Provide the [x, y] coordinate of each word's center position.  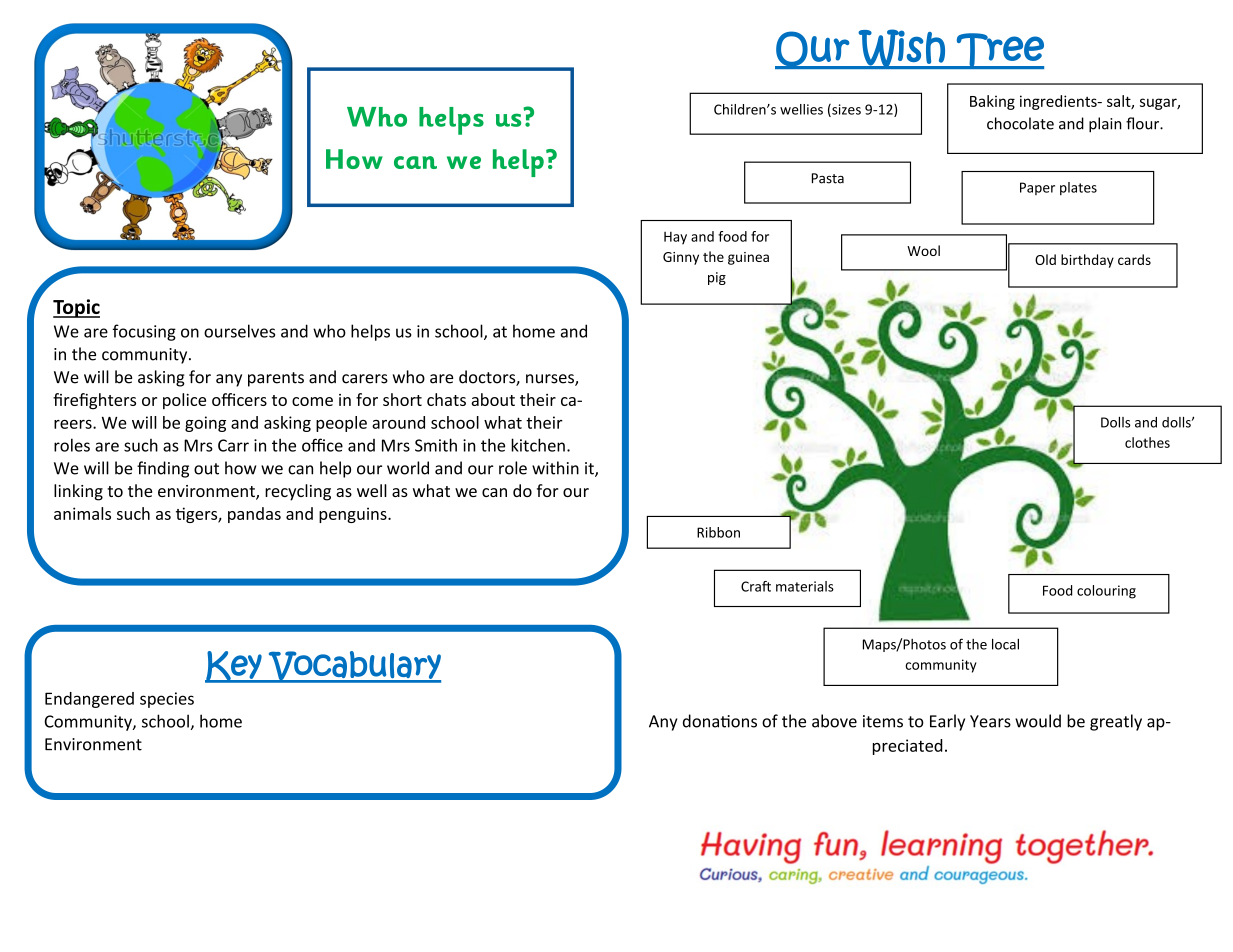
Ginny [681, 258]
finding [163, 469]
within [555, 468]
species [167, 700]
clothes [1147, 442]
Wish [902, 49]
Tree [999, 51]
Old [1045, 259]
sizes [845, 110]
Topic [76, 308]
